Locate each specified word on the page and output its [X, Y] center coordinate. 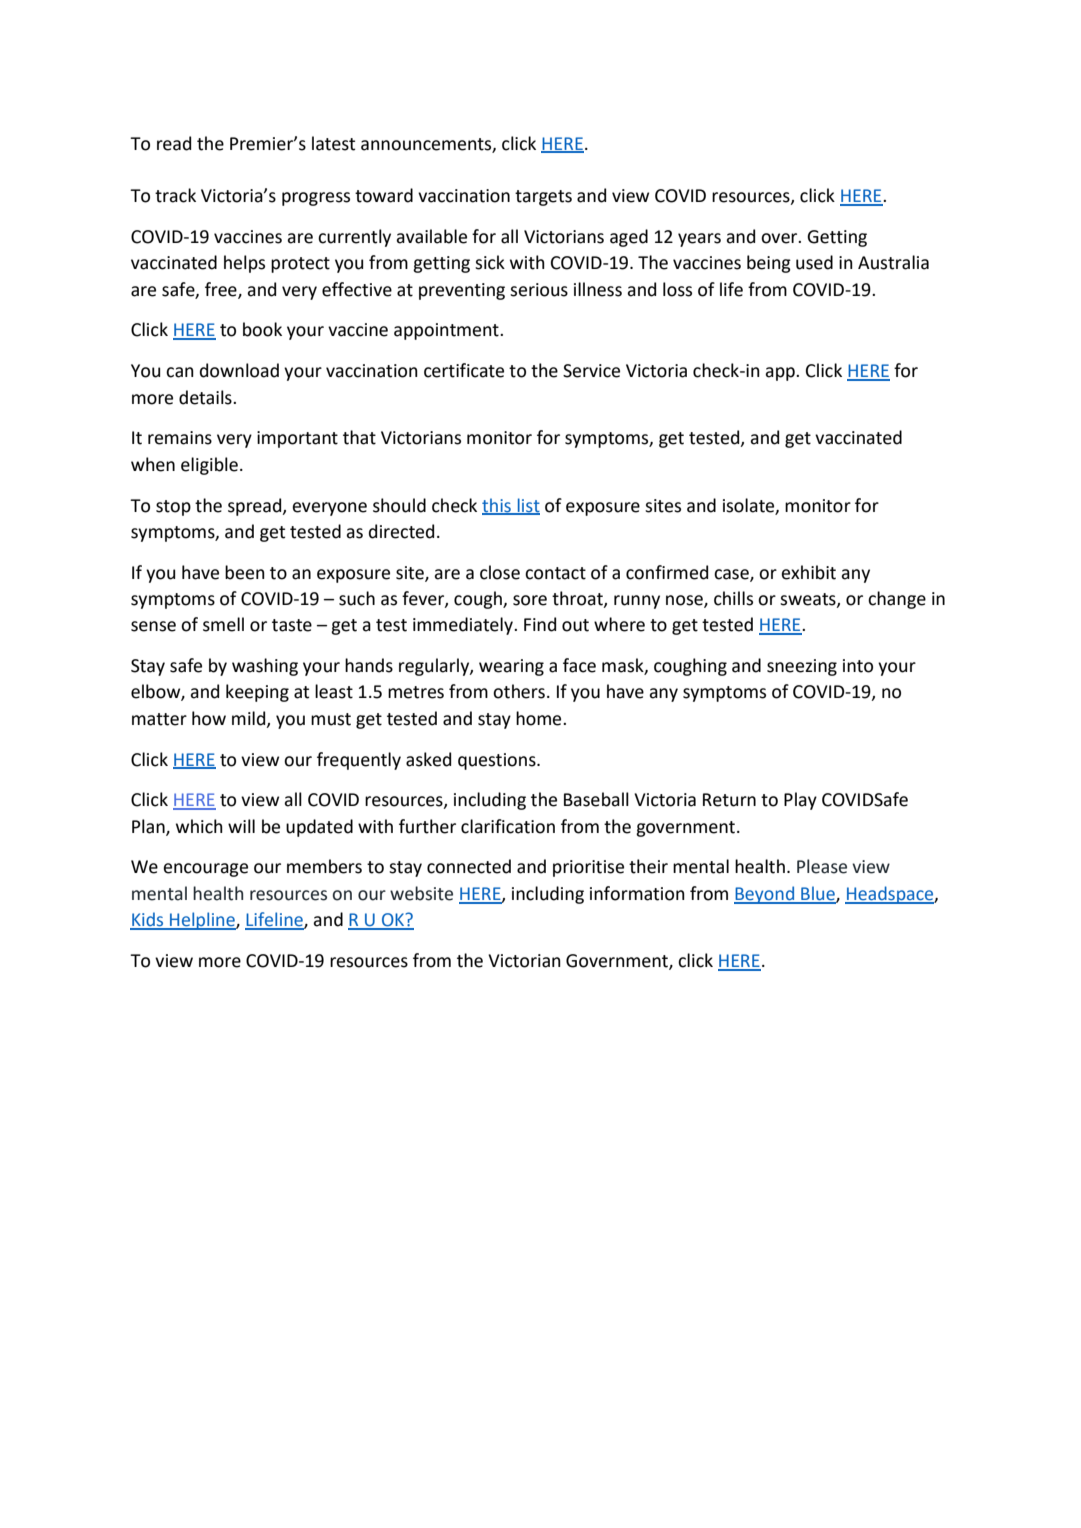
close [500, 572]
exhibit [808, 572]
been [245, 572]
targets [543, 198]
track [175, 195]
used [814, 262]
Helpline [202, 921]
